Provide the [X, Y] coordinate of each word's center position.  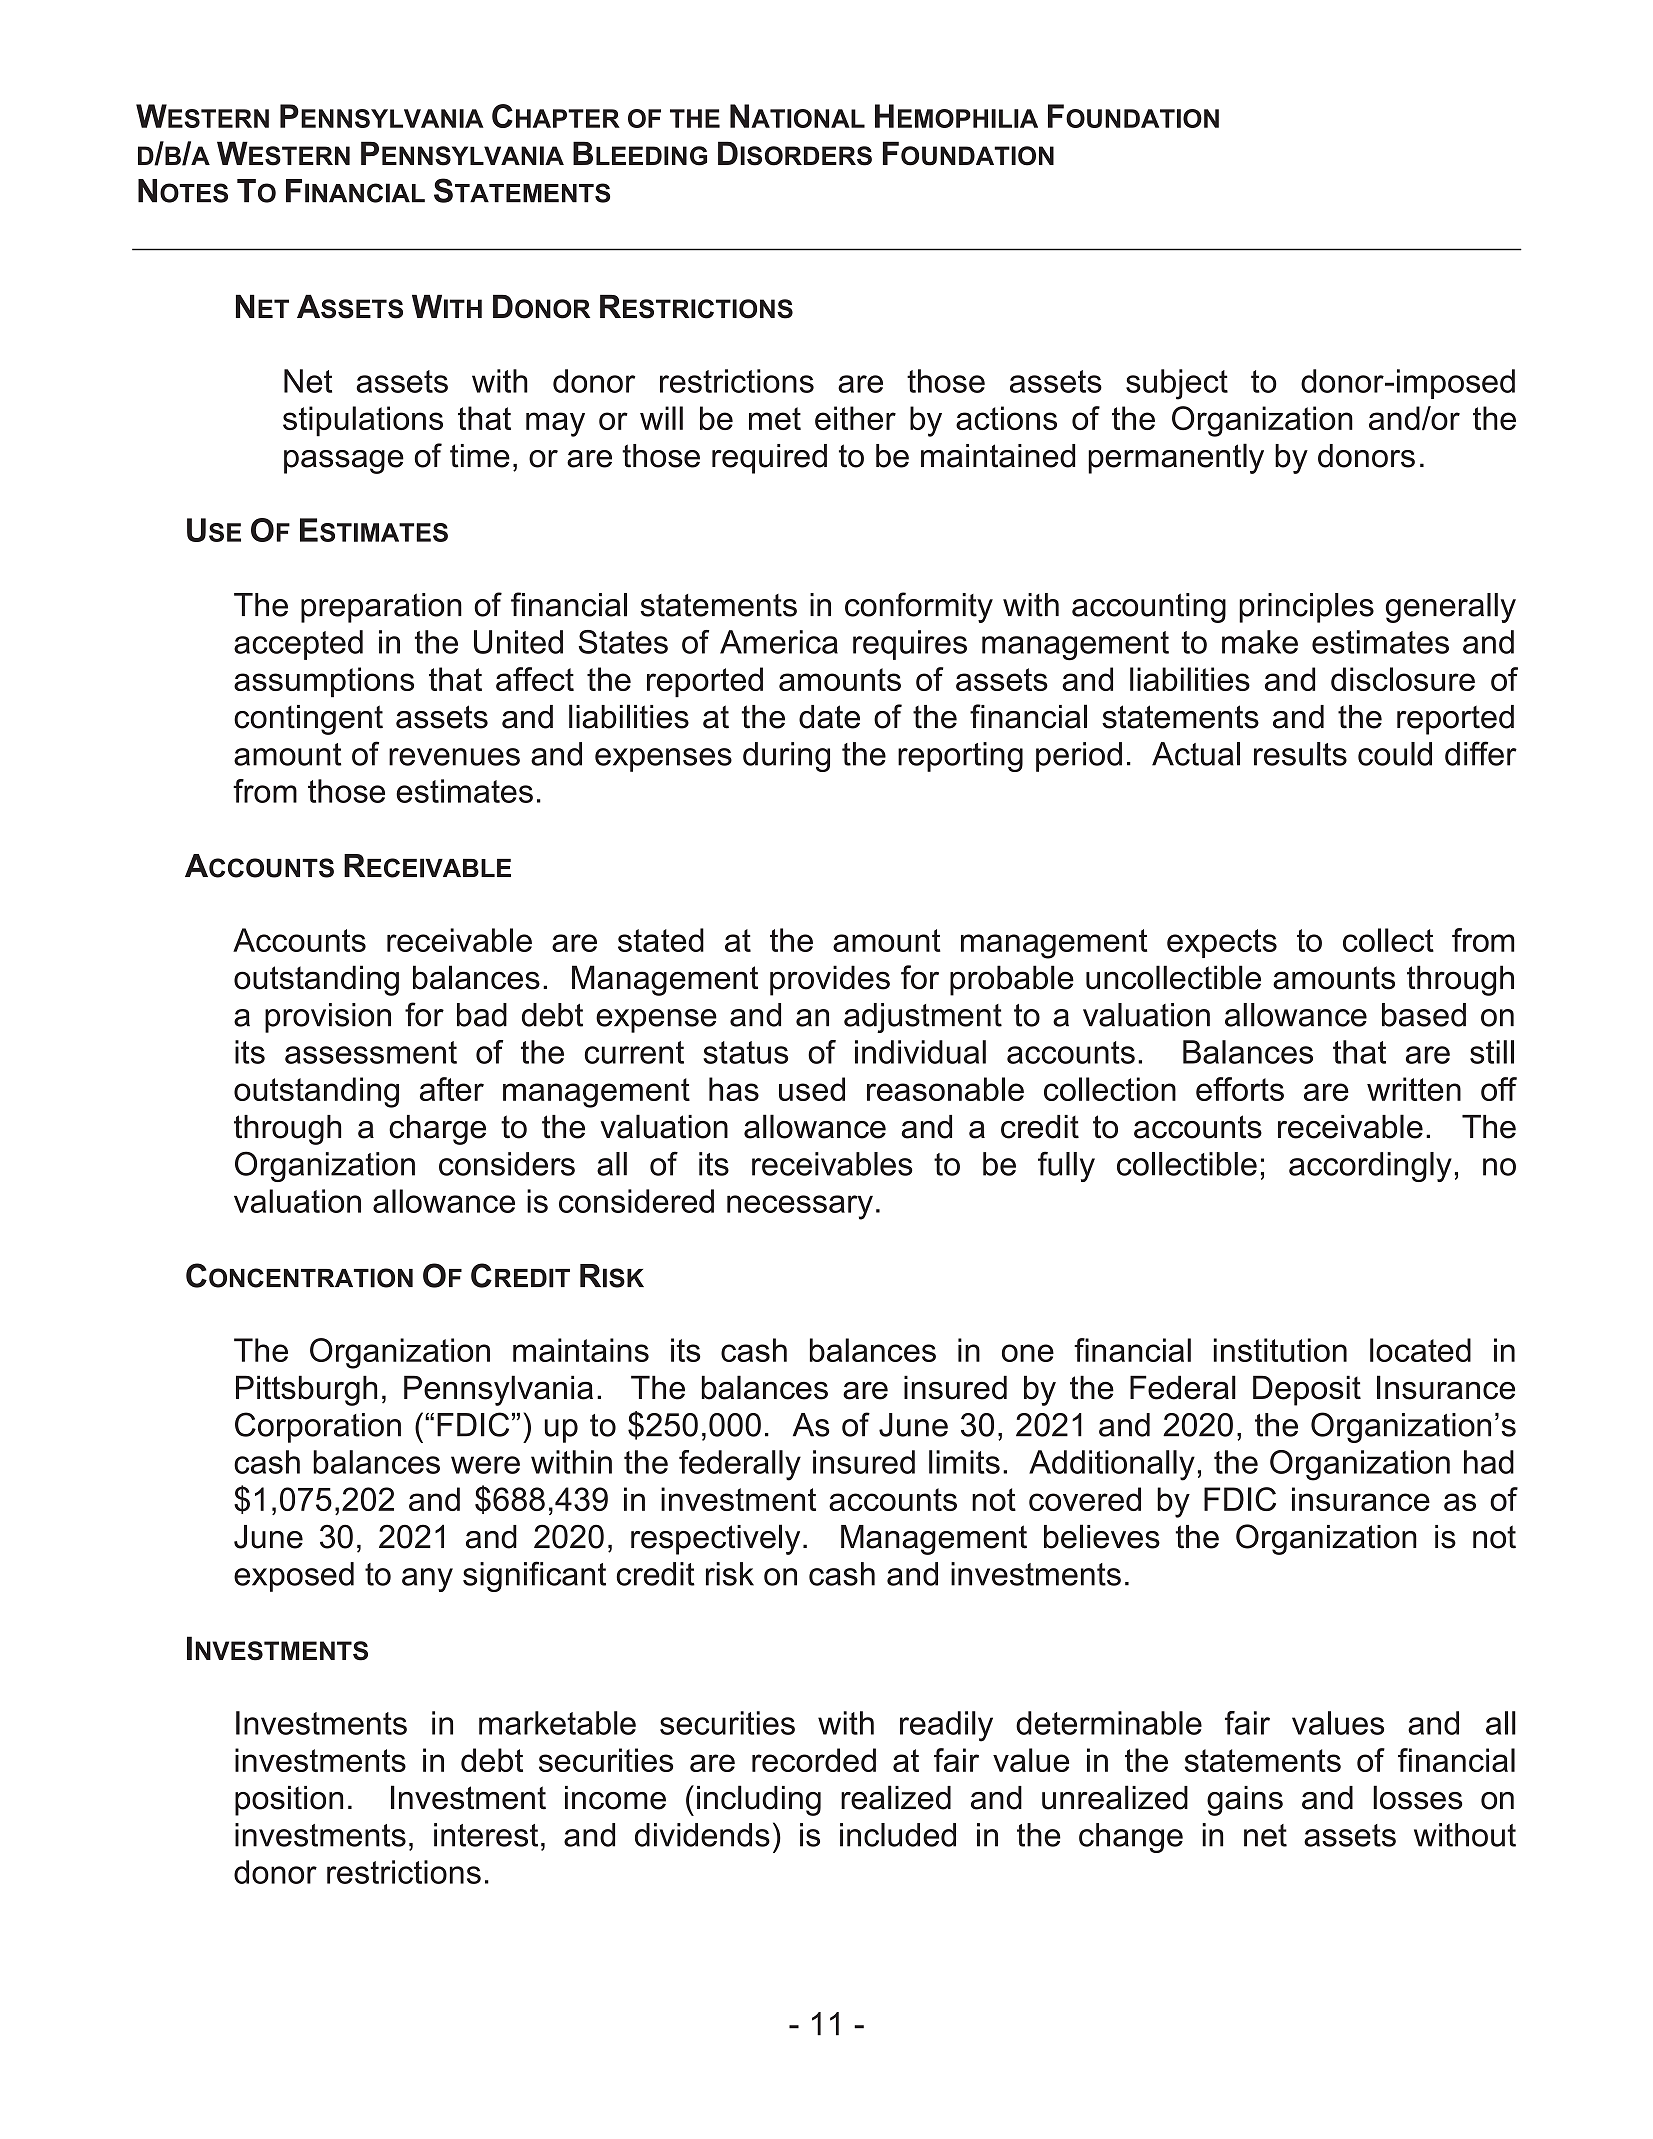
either [855, 418]
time [480, 456]
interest [486, 1835]
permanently [1176, 458]
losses [1417, 1797]
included [898, 1835]
